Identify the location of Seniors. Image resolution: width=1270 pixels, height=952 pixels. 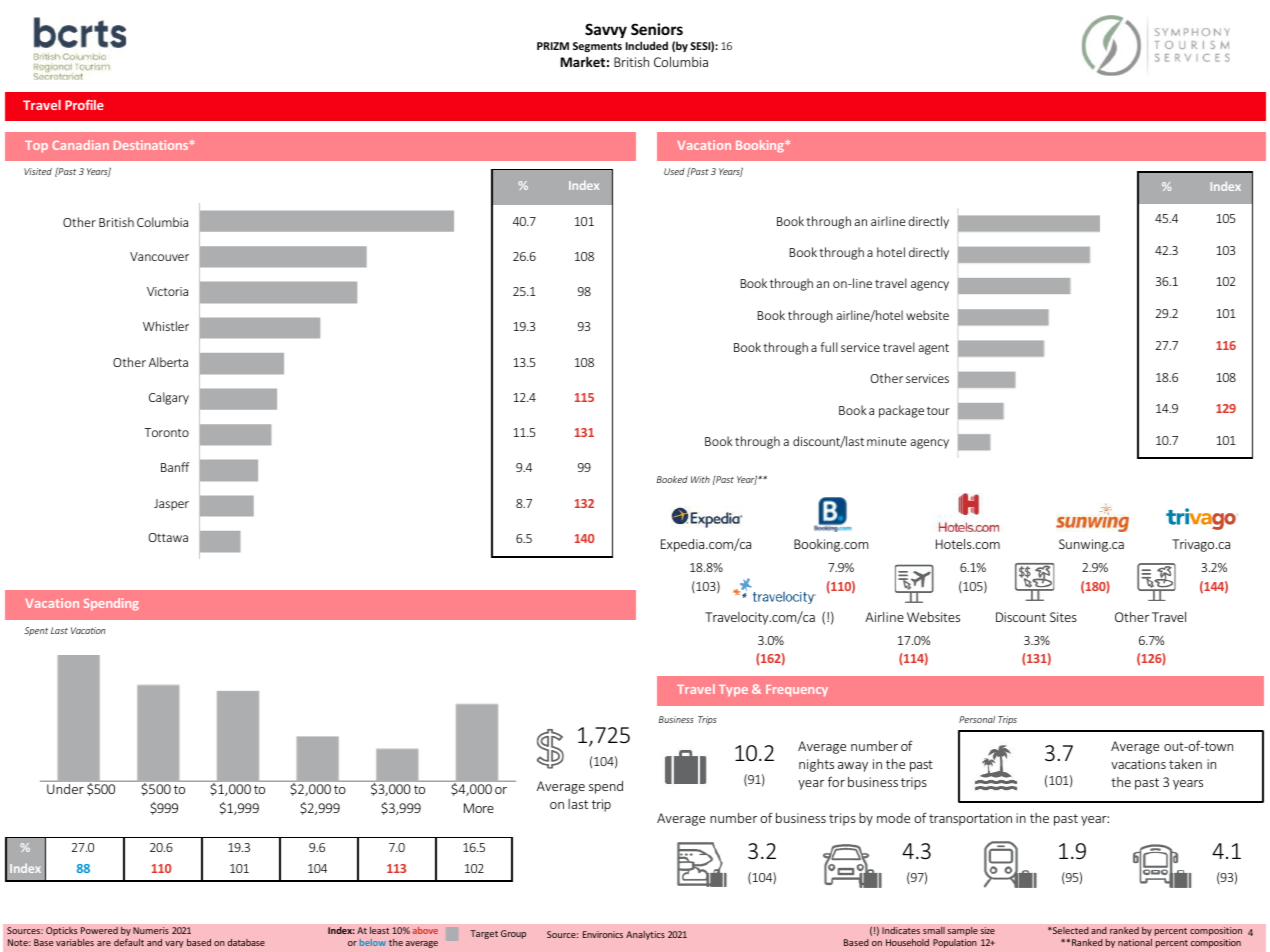
(657, 29).
